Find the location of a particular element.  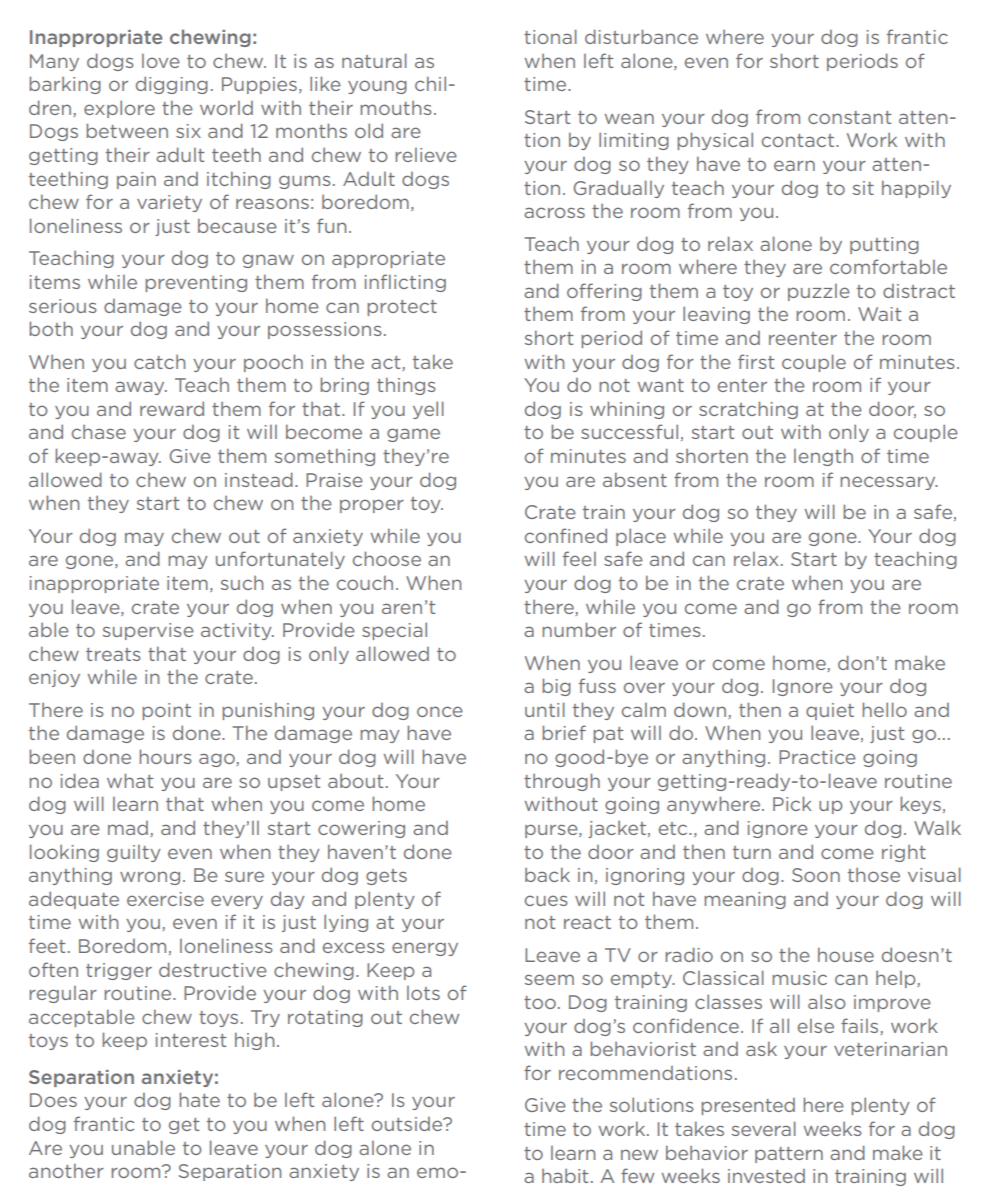

chase is located at coordinates (99, 432).
